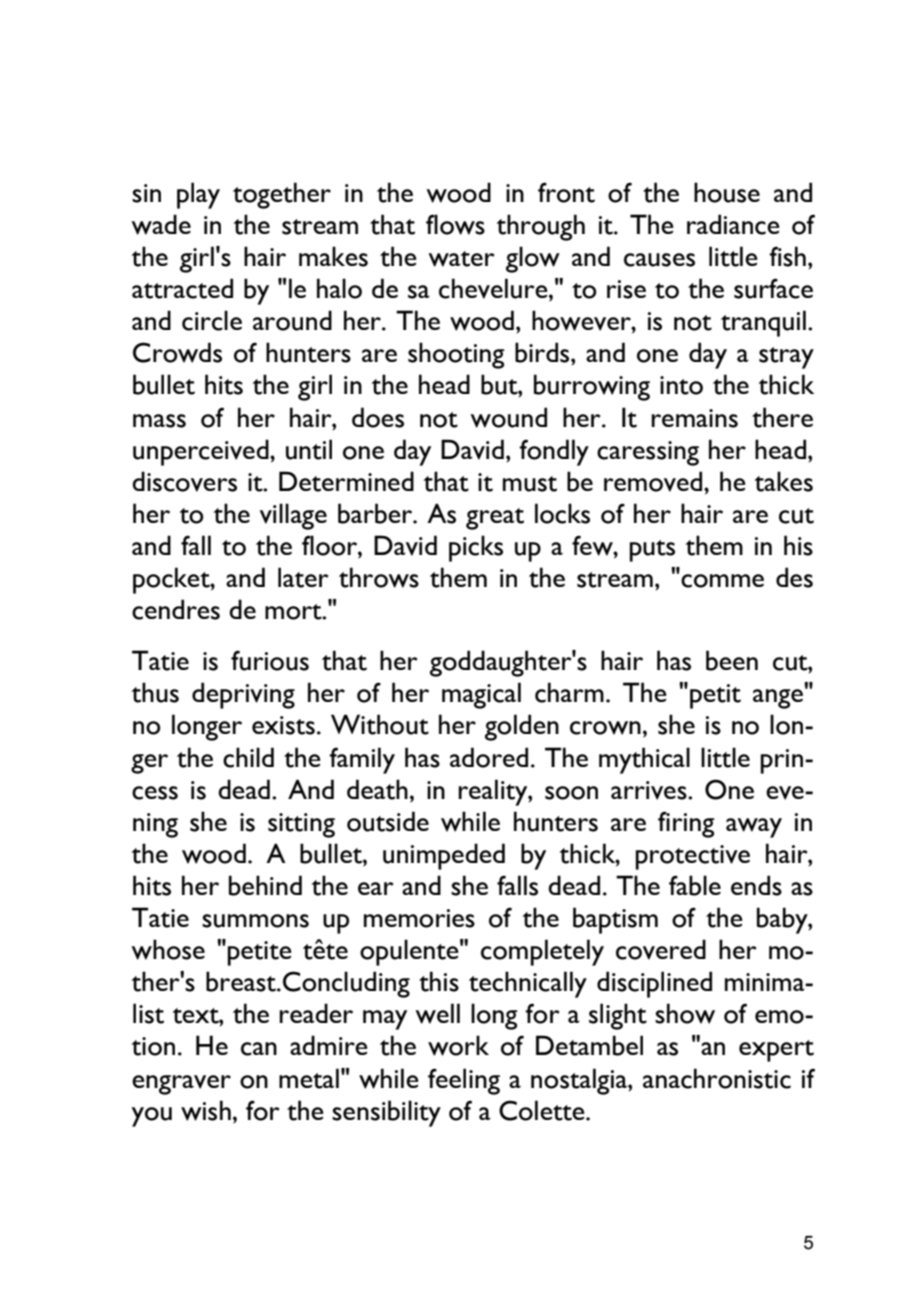 This screenshot has width=924, height=1308. What do you see at coordinates (717, 1078) in the screenshot?
I see `anachronistic` at bounding box center [717, 1078].
